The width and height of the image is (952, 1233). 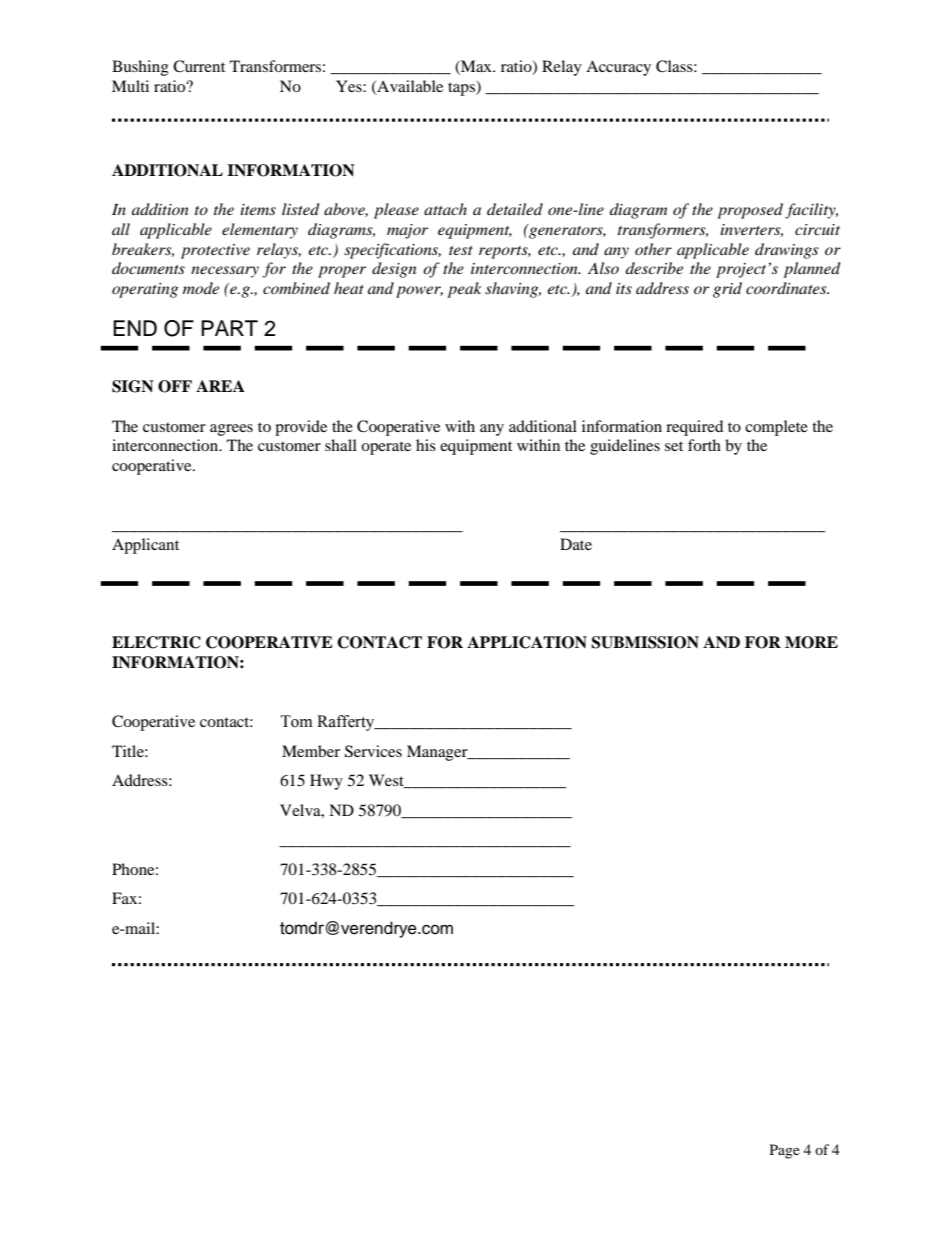 What do you see at coordinates (618, 68) in the image?
I see `Accuracy` at bounding box center [618, 68].
